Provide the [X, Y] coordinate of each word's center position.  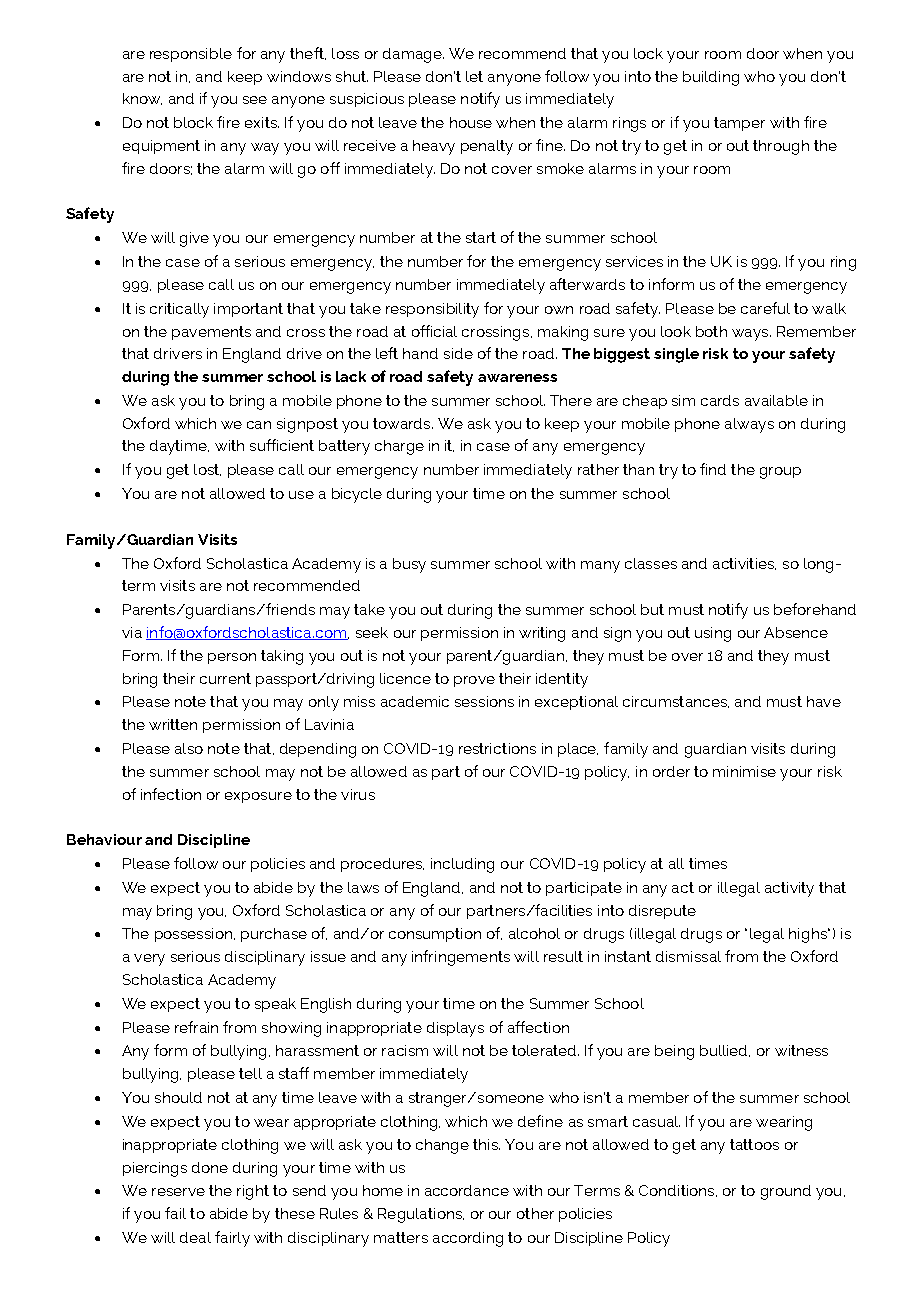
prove [474, 681]
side [458, 353]
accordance [467, 1190]
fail [175, 1213]
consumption [435, 935]
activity [789, 889]
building [711, 78]
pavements [211, 333]
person [232, 658]
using [713, 634]
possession [193, 935]
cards [720, 400]
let [474, 76]
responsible [191, 55]
